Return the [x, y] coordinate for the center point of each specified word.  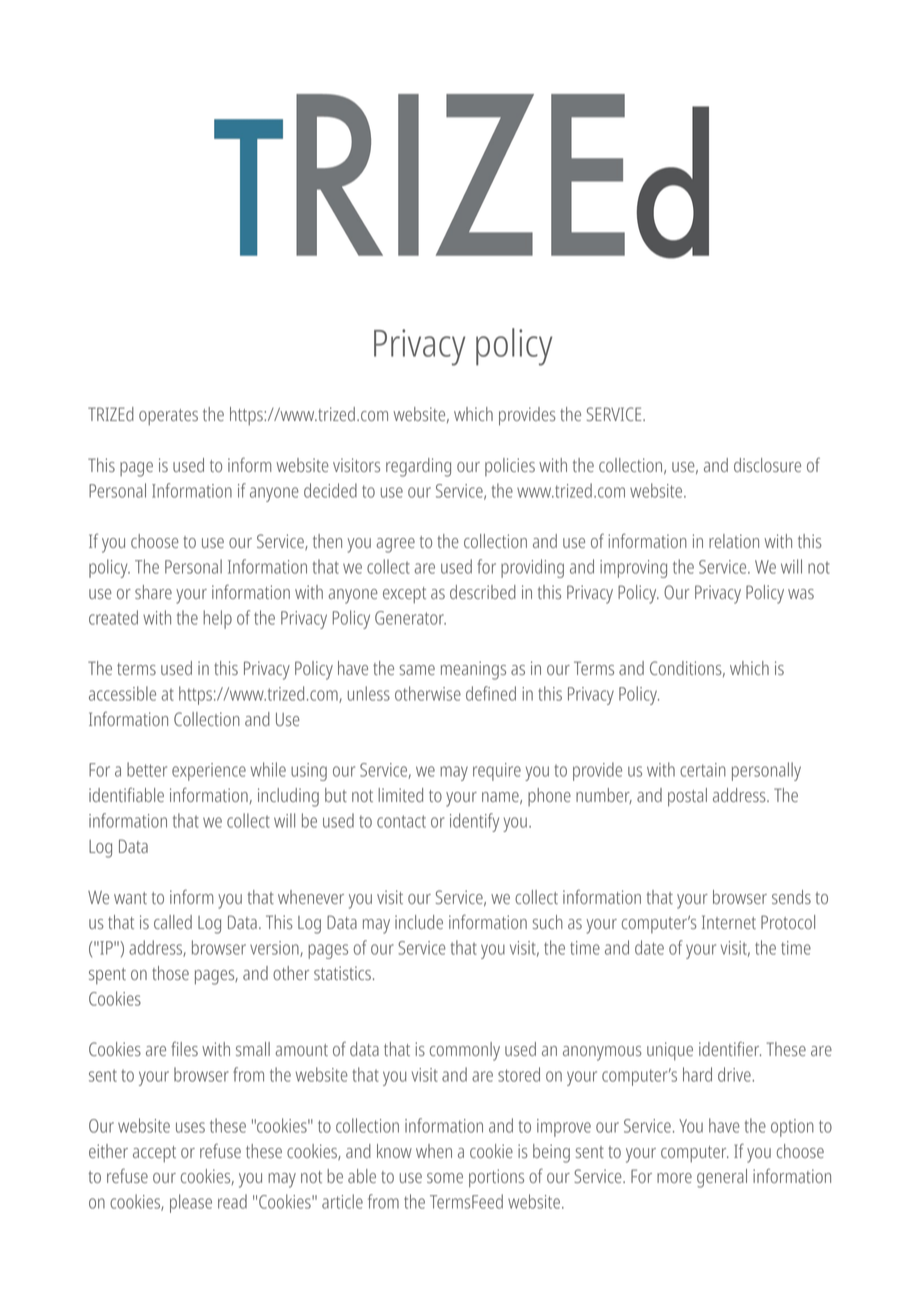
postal [687, 797]
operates [168, 417]
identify [474, 822]
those [170, 973]
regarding [418, 467]
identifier [730, 1048]
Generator [410, 618]
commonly [465, 1051]
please [191, 1203]
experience [209, 772]
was [801, 594]
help [217, 619]
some [445, 1178]
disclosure [767, 465]
